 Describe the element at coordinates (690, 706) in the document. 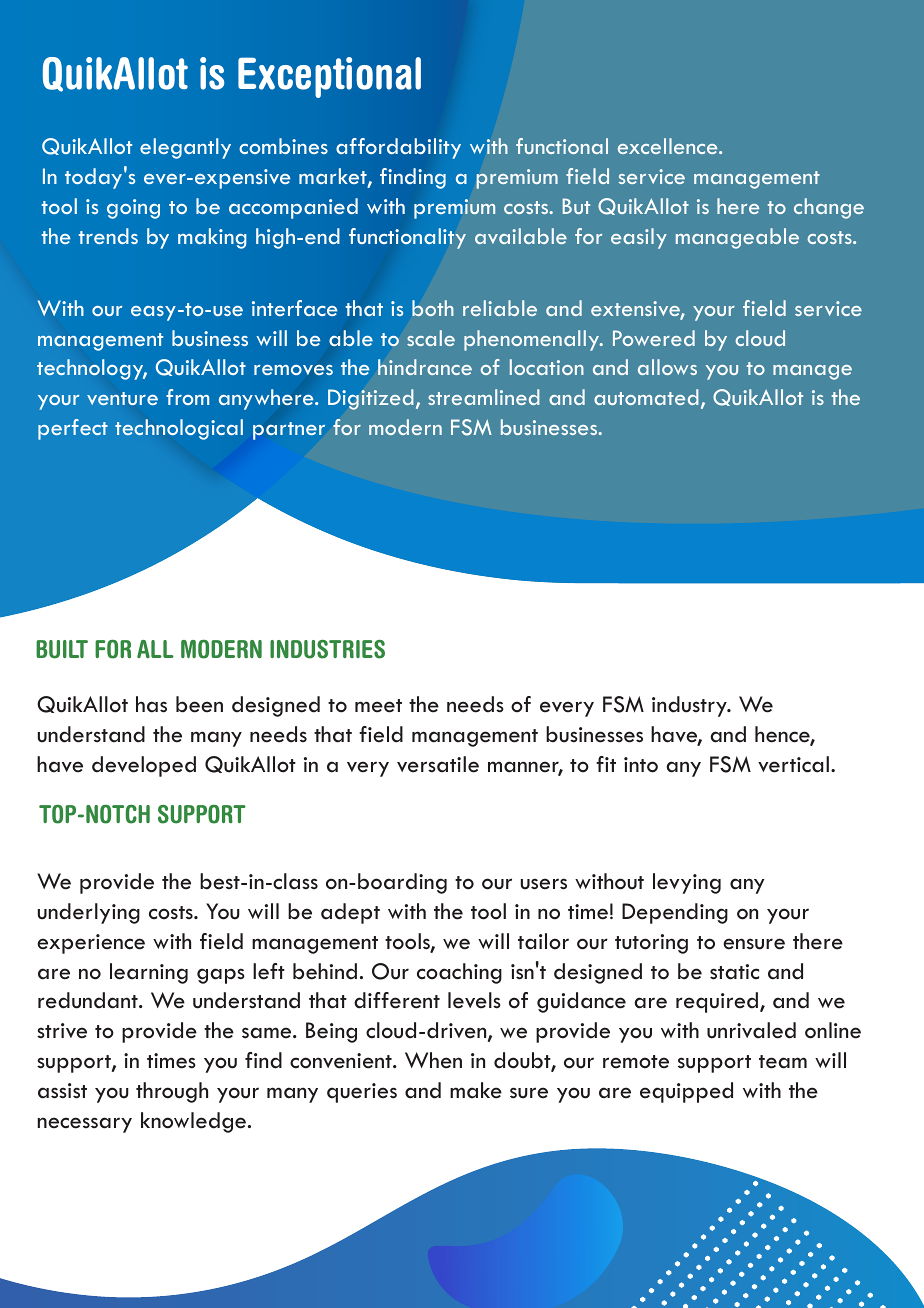

I see `industry` at that location.
